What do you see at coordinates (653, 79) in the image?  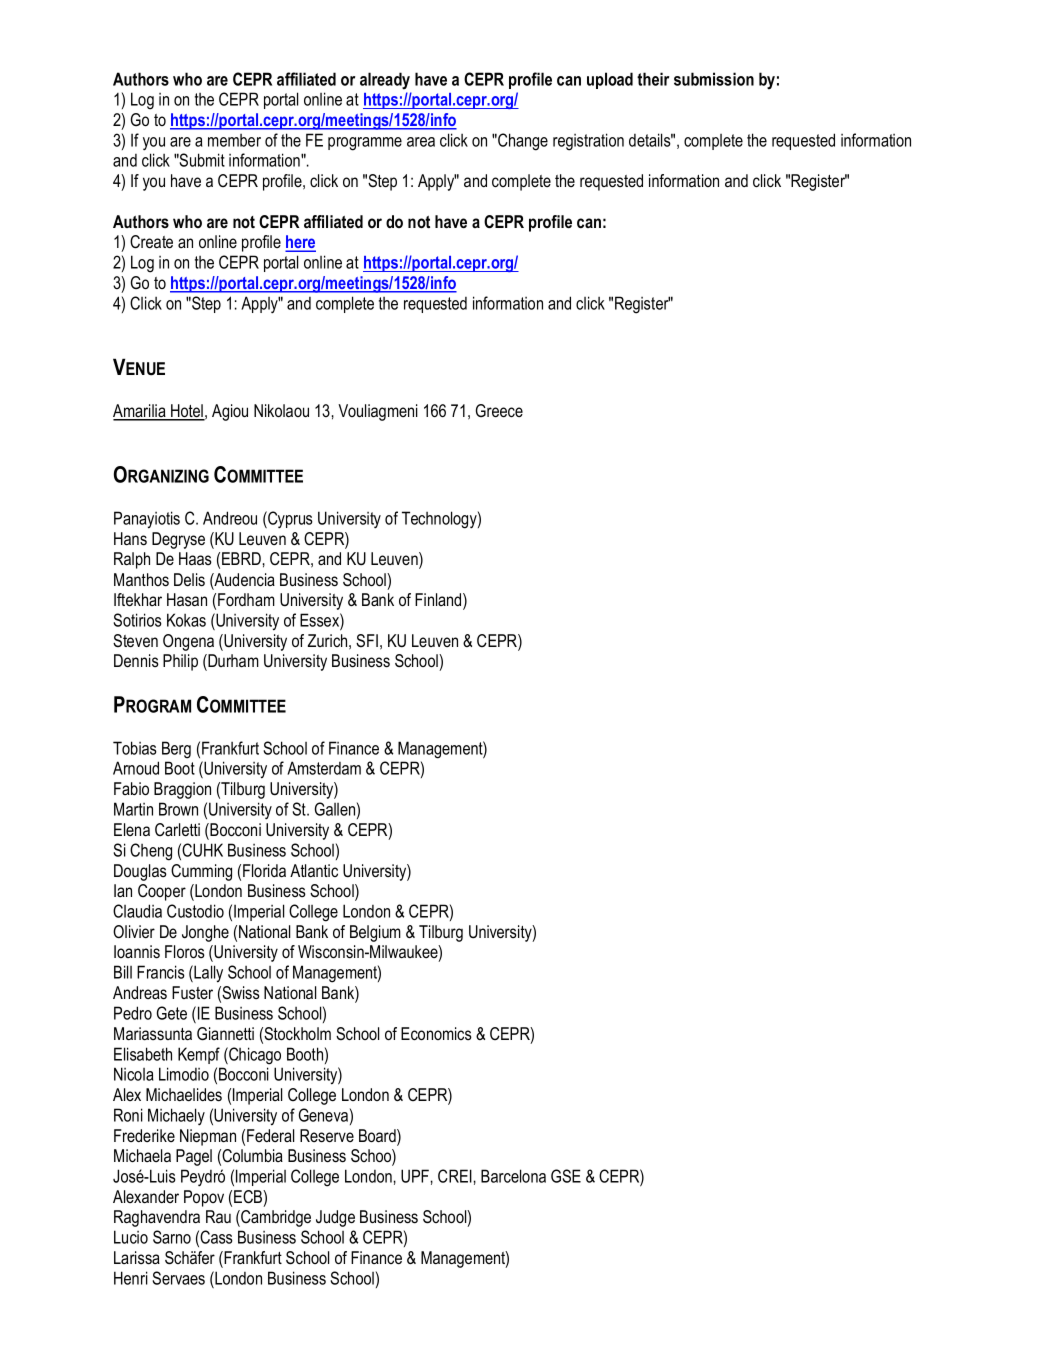 I see `their` at bounding box center [653, 79].
